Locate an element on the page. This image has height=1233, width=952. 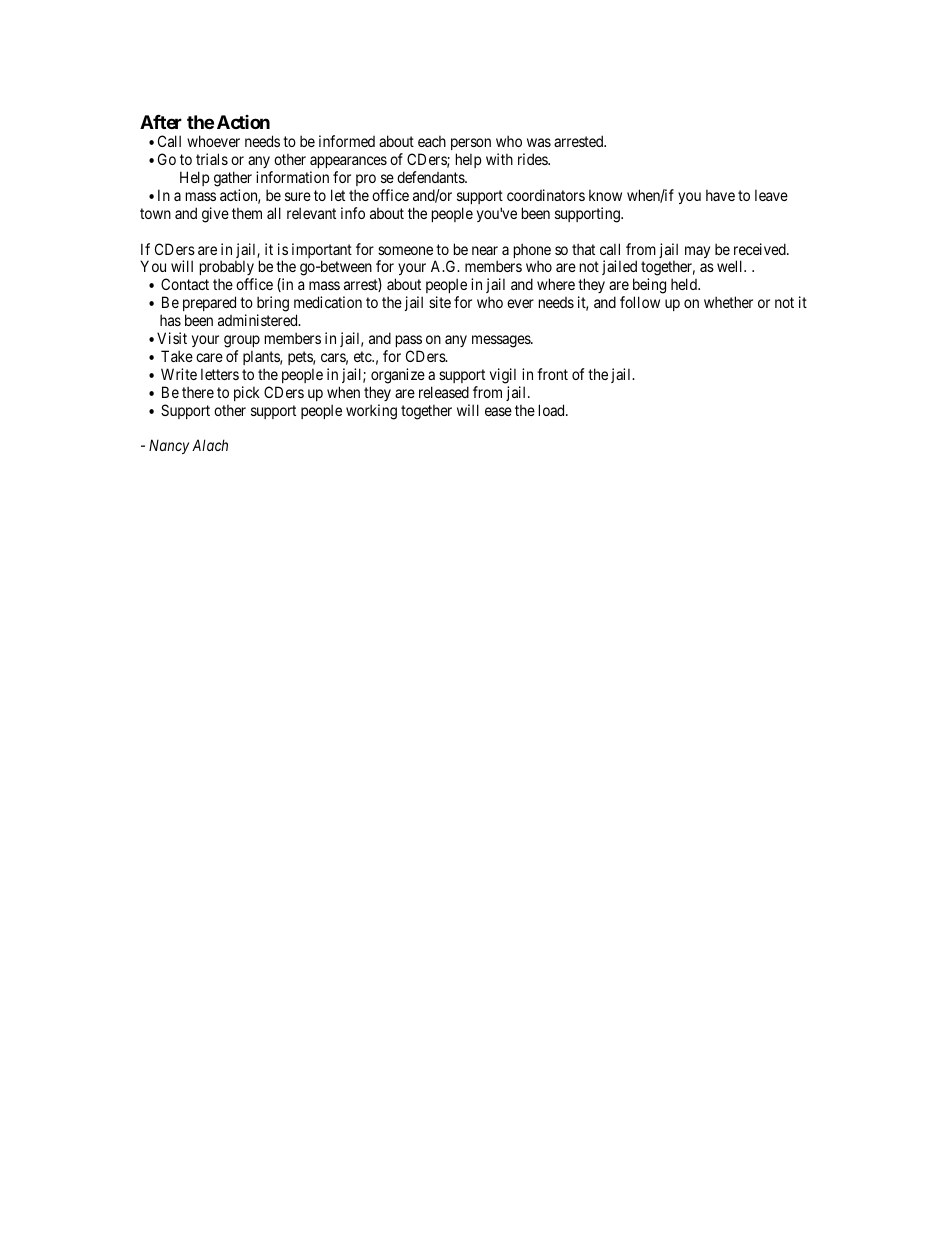
After is located at coordinates (161, 122).
